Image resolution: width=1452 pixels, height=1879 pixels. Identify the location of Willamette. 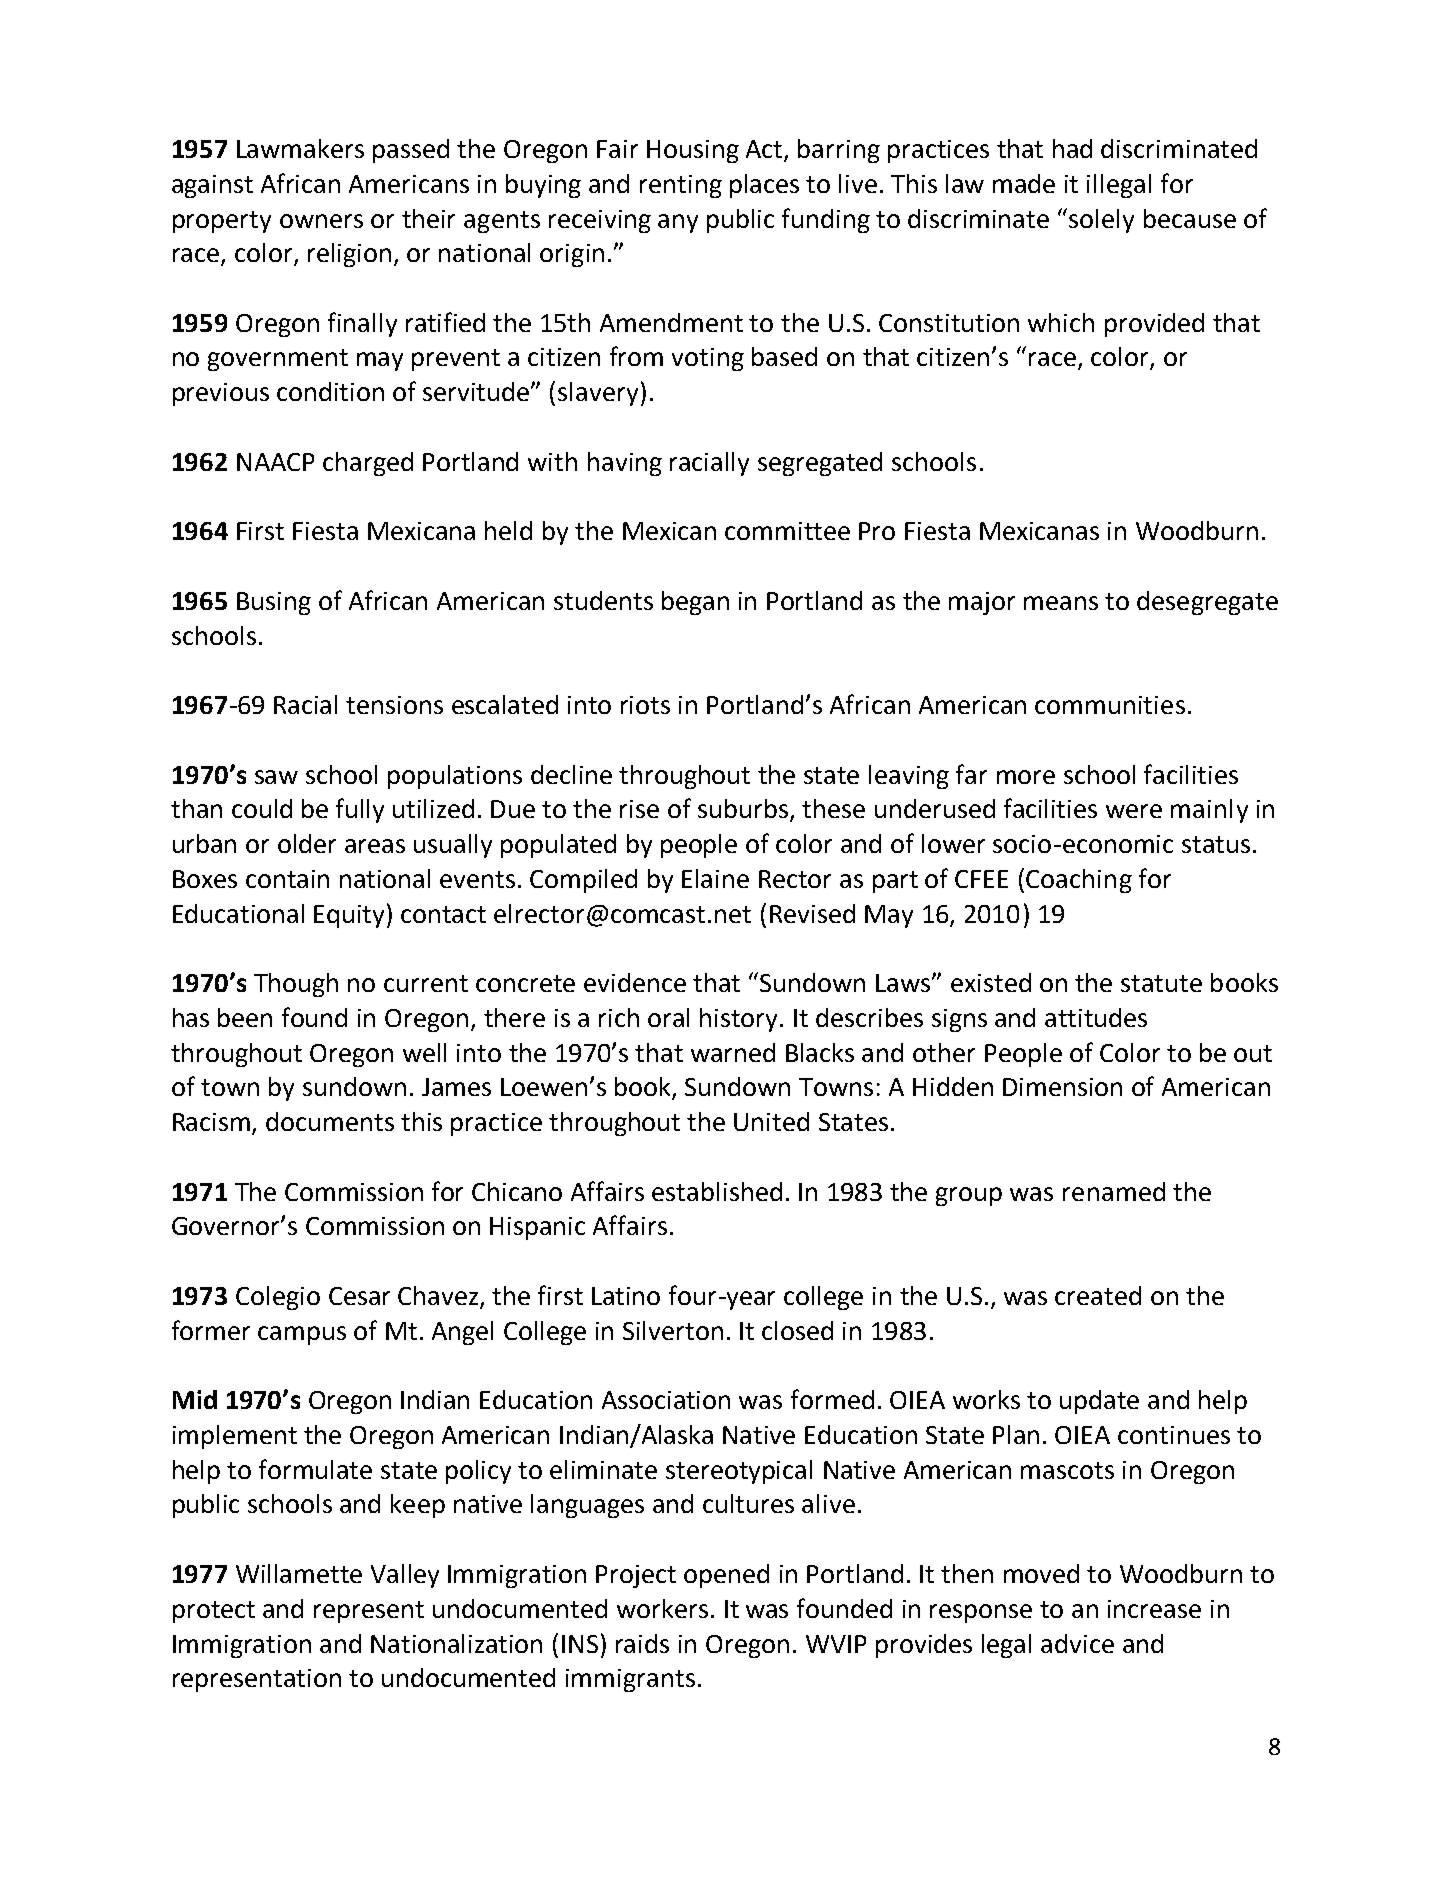
(299, 1573).
